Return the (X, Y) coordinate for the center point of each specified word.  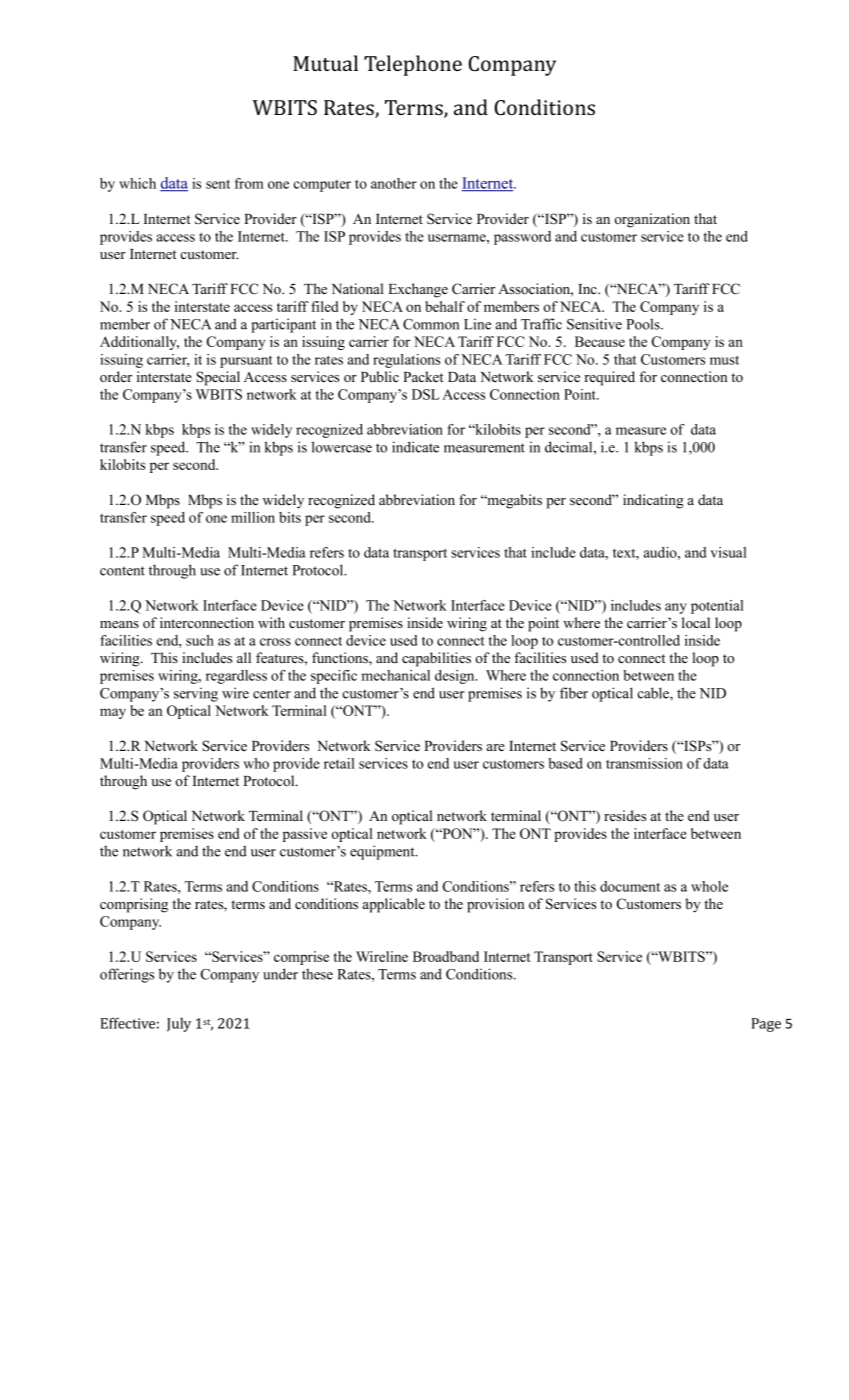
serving (196, 694)
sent (218, 184)
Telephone (413, 65)
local (696, 622)
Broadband (446, 956)
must (724, 360)
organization (652, 220)
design (456, 677)
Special (218, 378)
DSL (426, 394)
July (179, 1024)
